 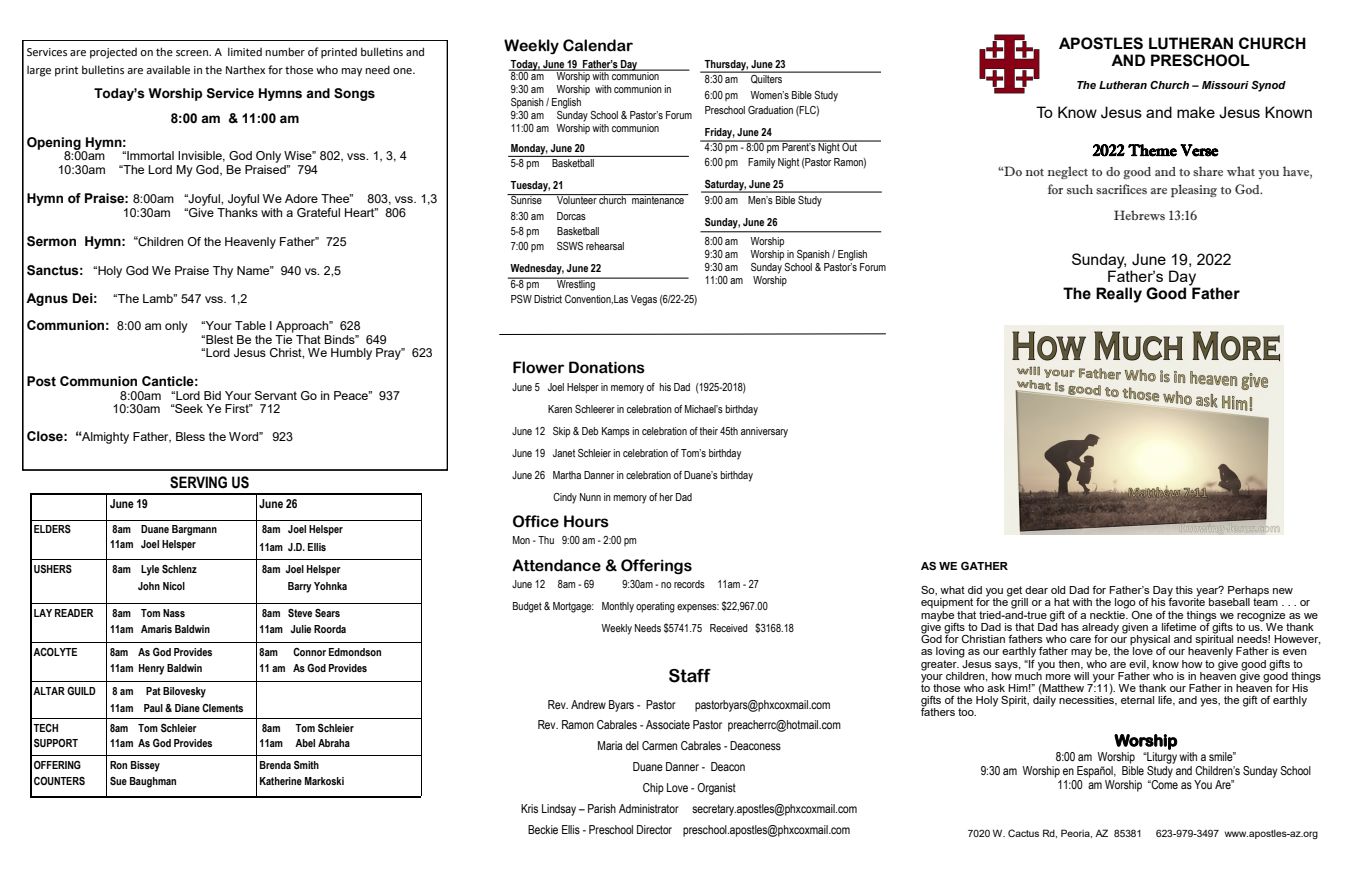 I want to click on Bless, so click(x=190, y=436).
